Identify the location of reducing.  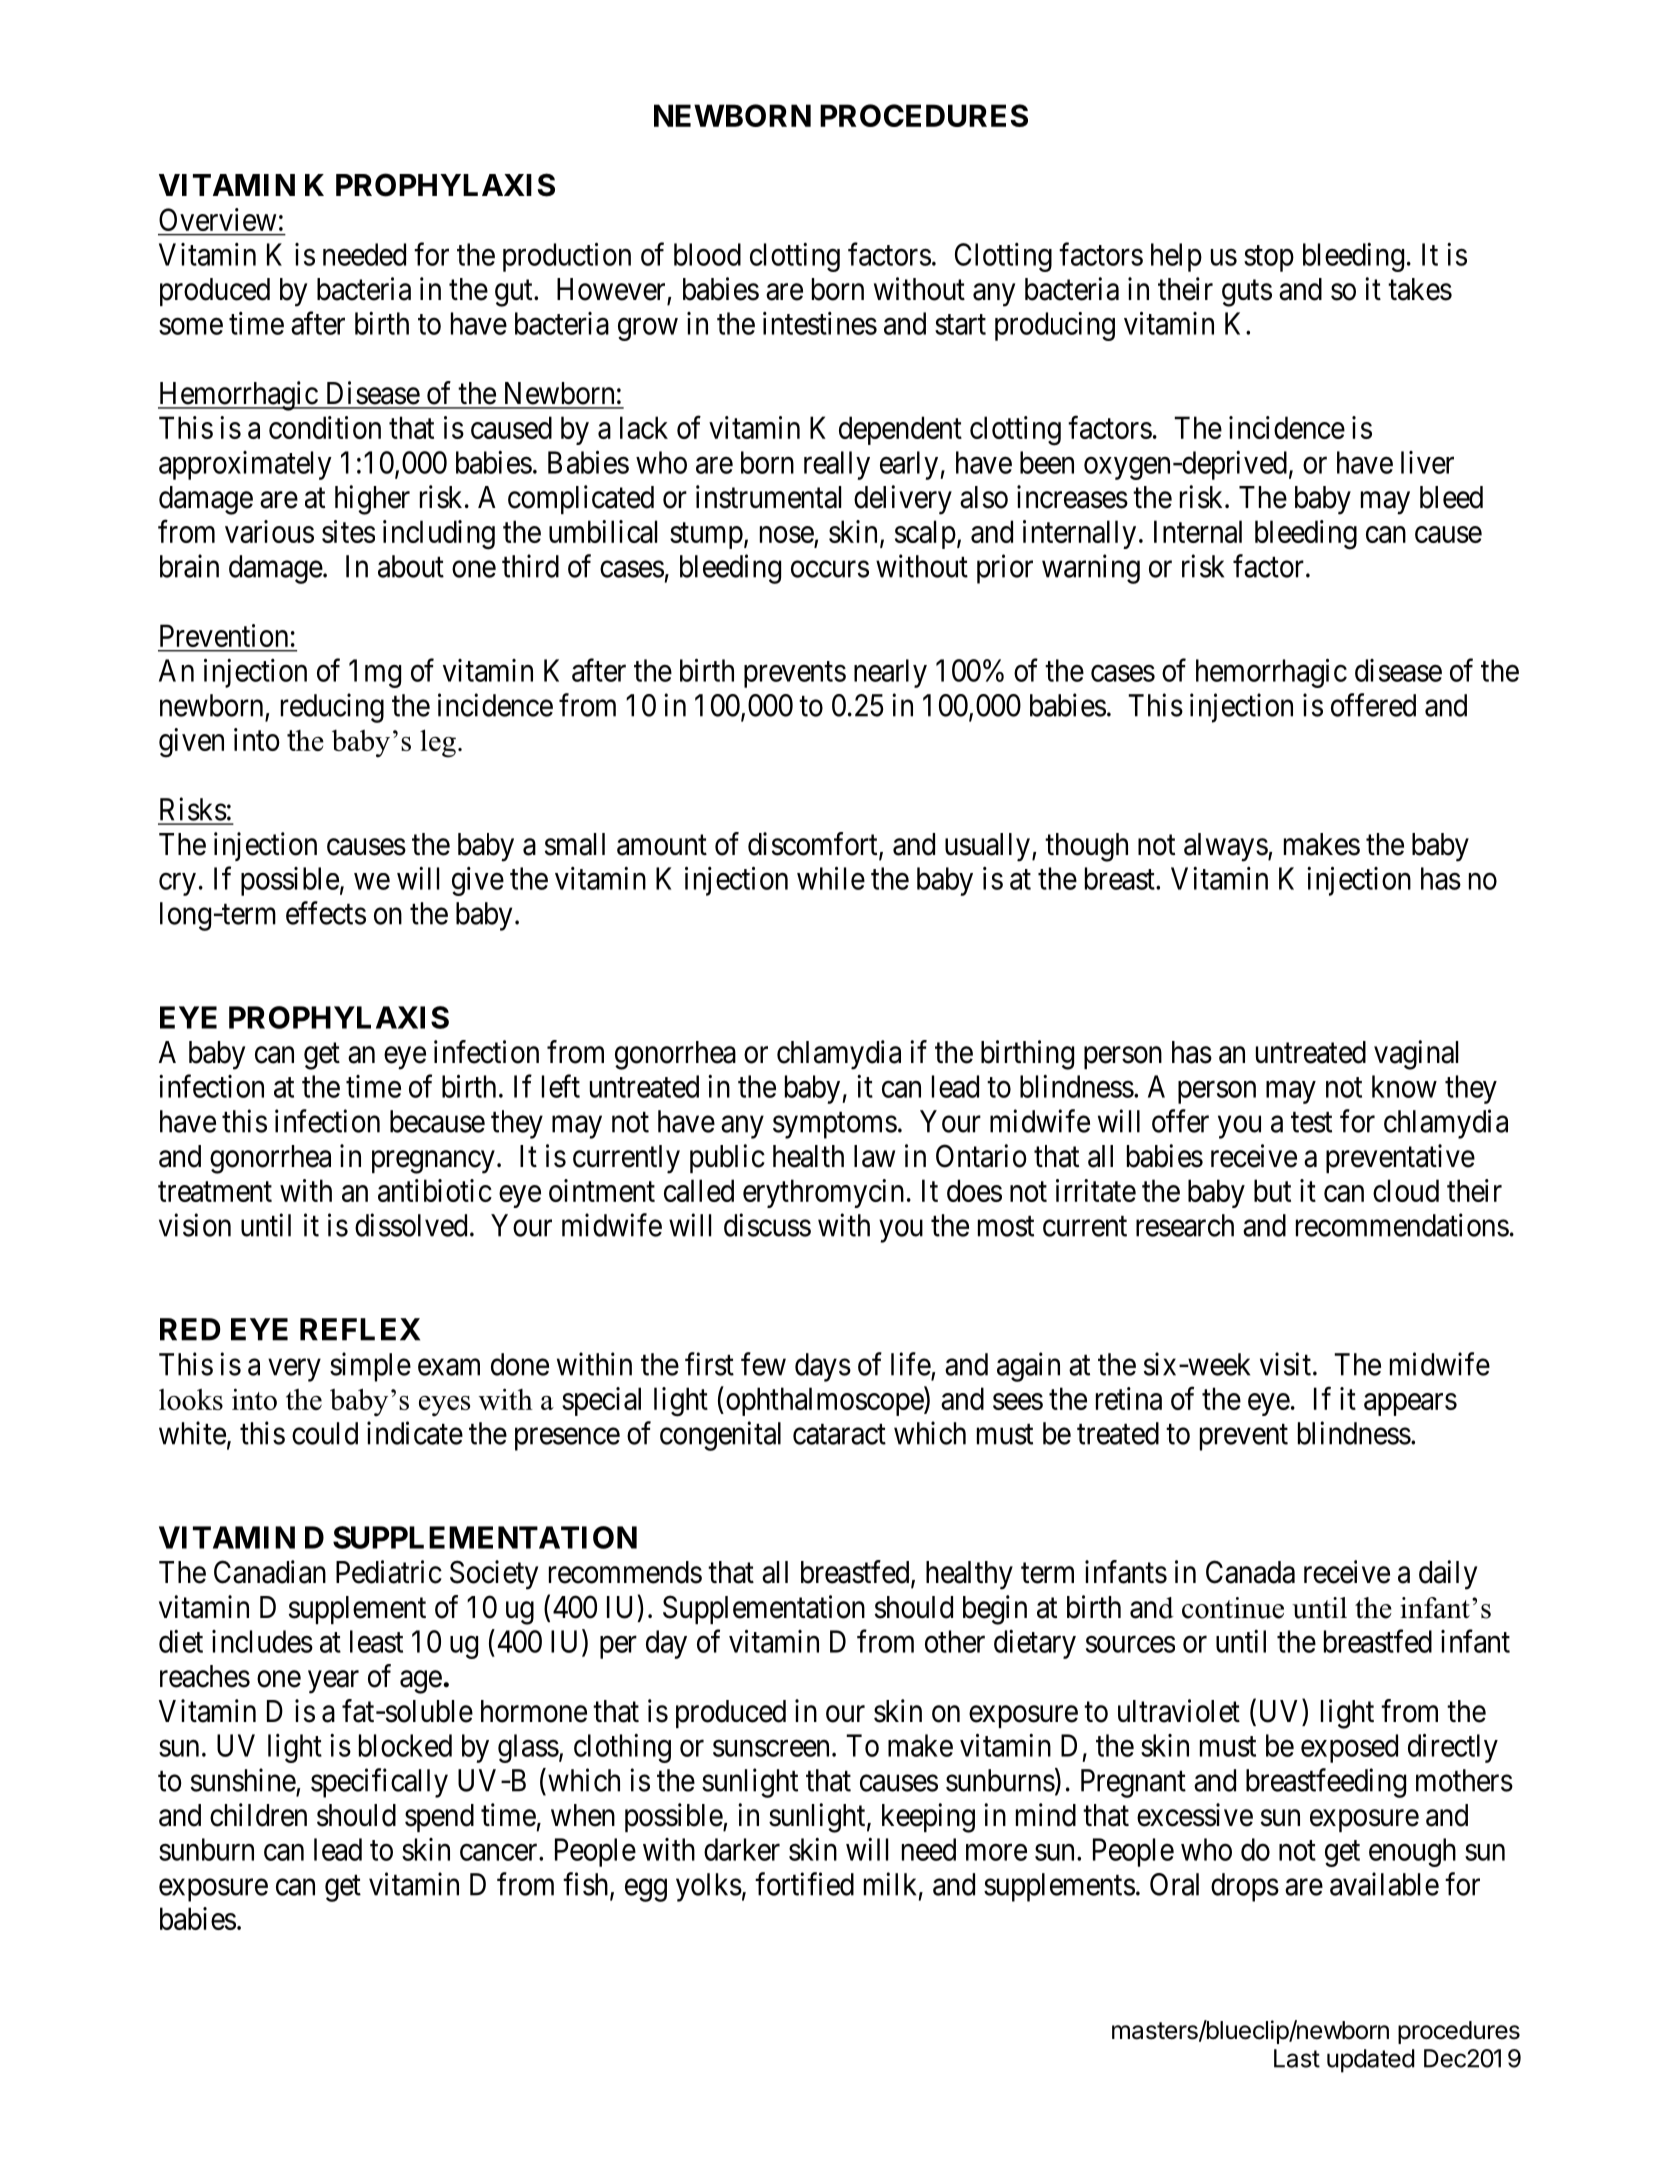
(332, 708).
